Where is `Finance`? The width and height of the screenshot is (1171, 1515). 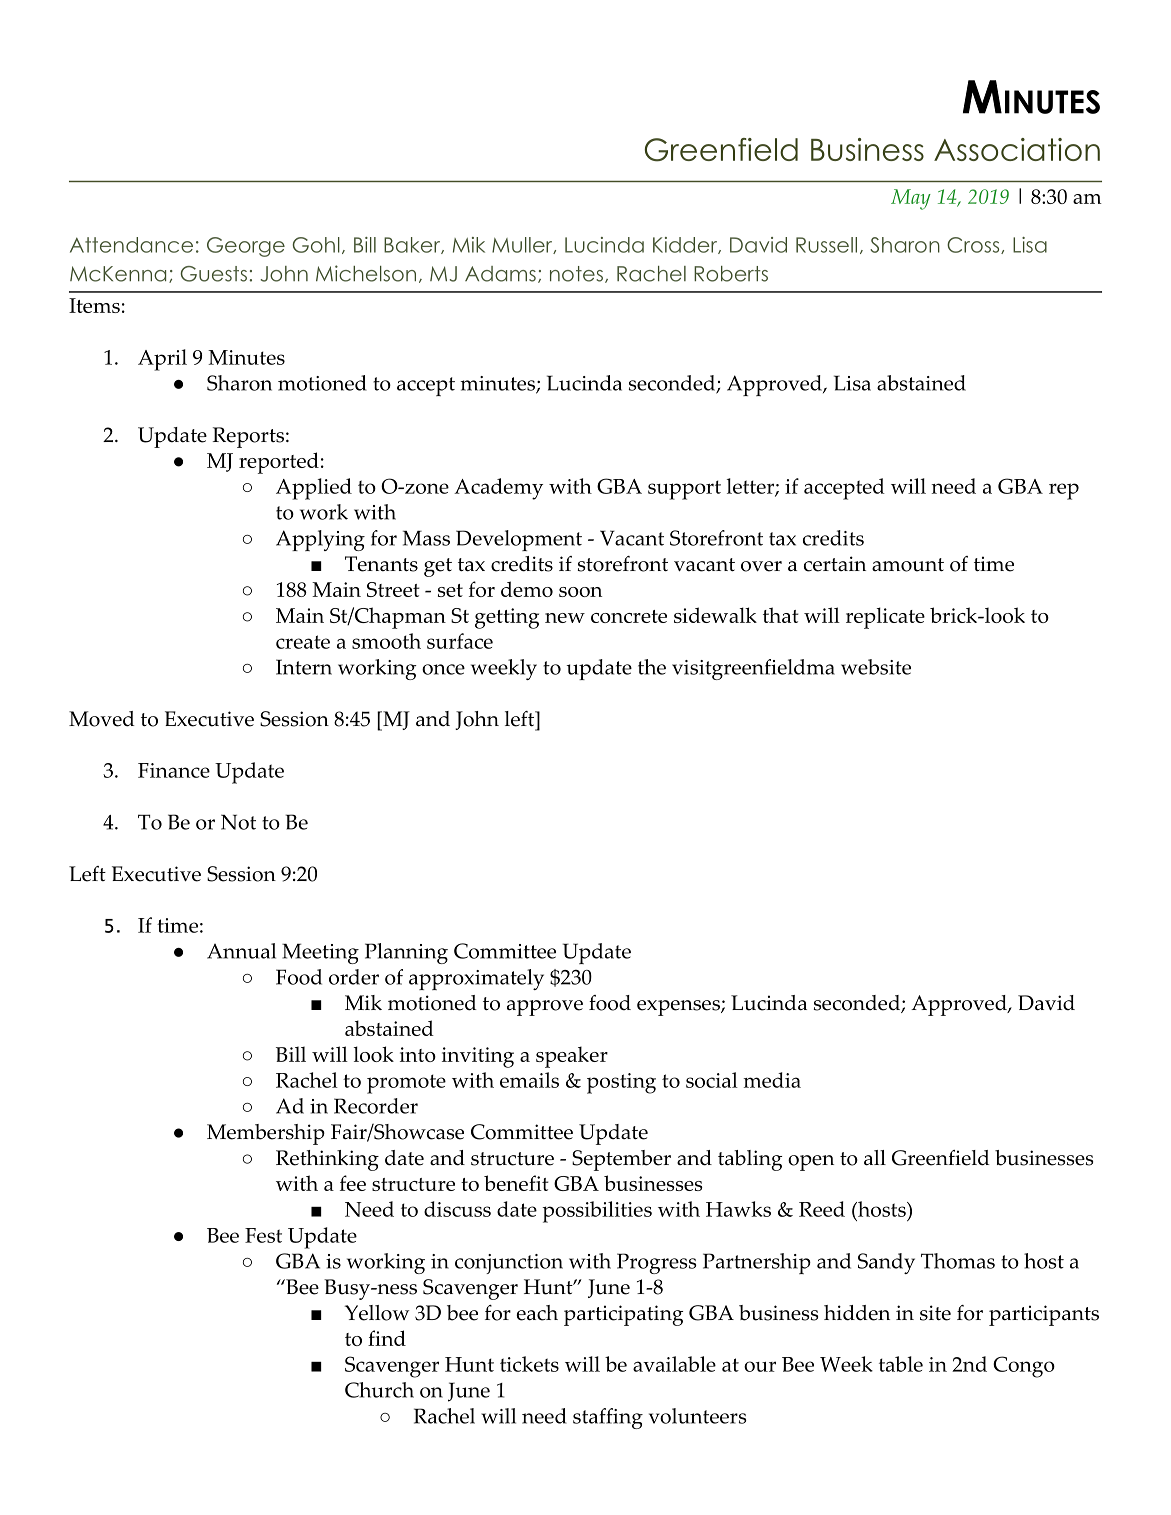 Finance is located at coordinates (174, 770).
